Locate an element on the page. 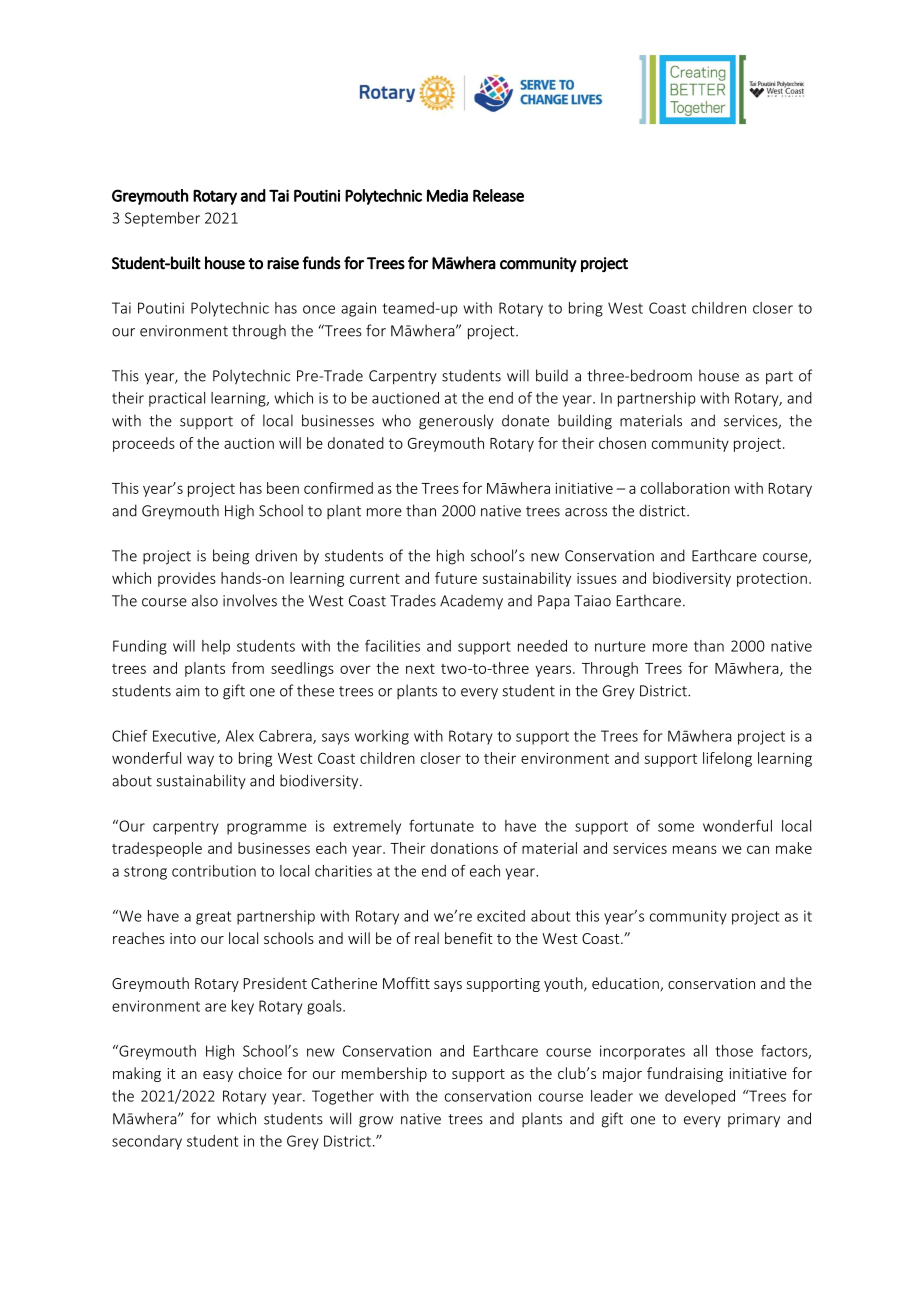  programme is located at coordinates (267, 829).
